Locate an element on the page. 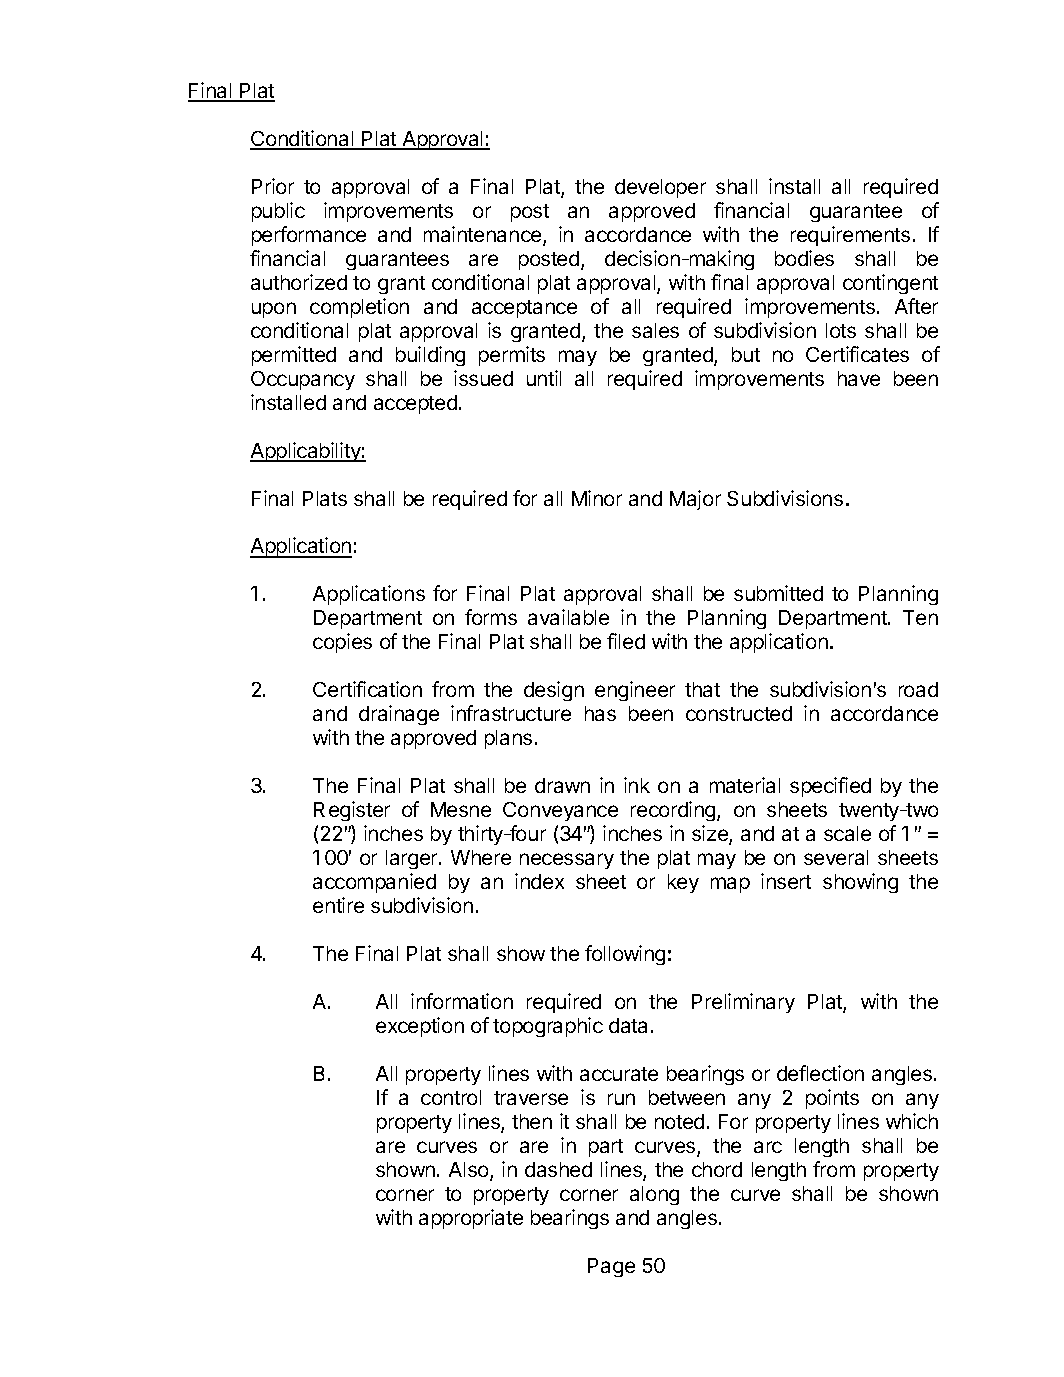 Image resolution: width=1064 pixels, height=1377 pixels. arc is located at coordinates (768, 1147).
